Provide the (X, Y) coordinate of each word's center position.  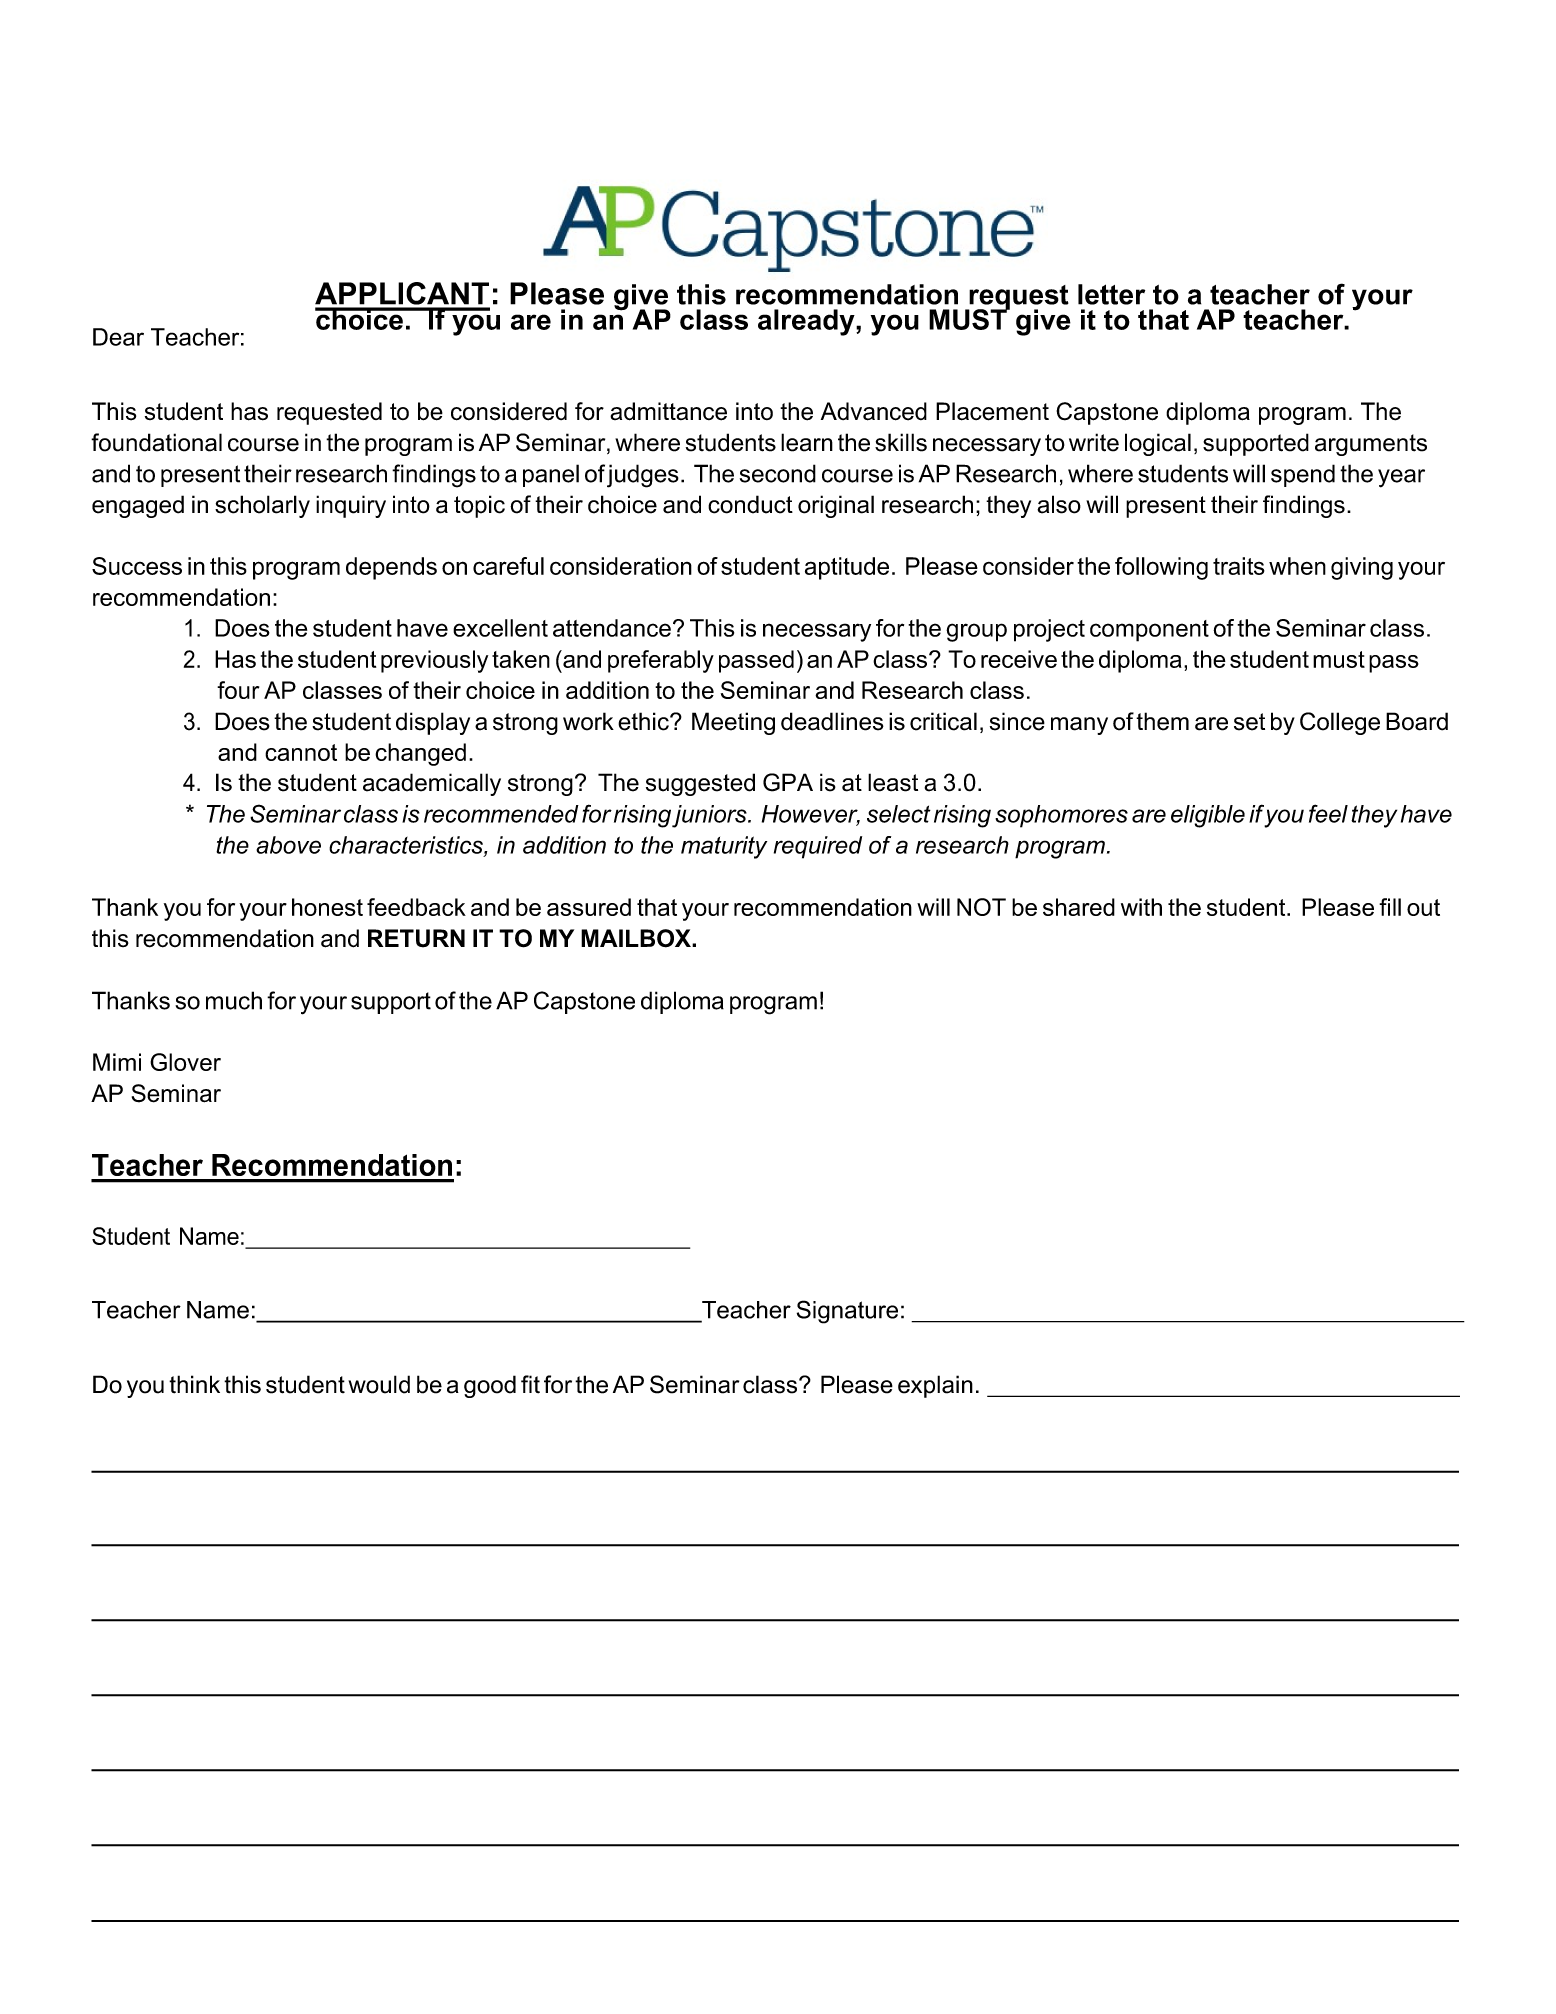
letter (1111, 294)
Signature (847, 1312)
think (194, 1384)
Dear (118, 337)
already (807, 322)
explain (935, 1386)
